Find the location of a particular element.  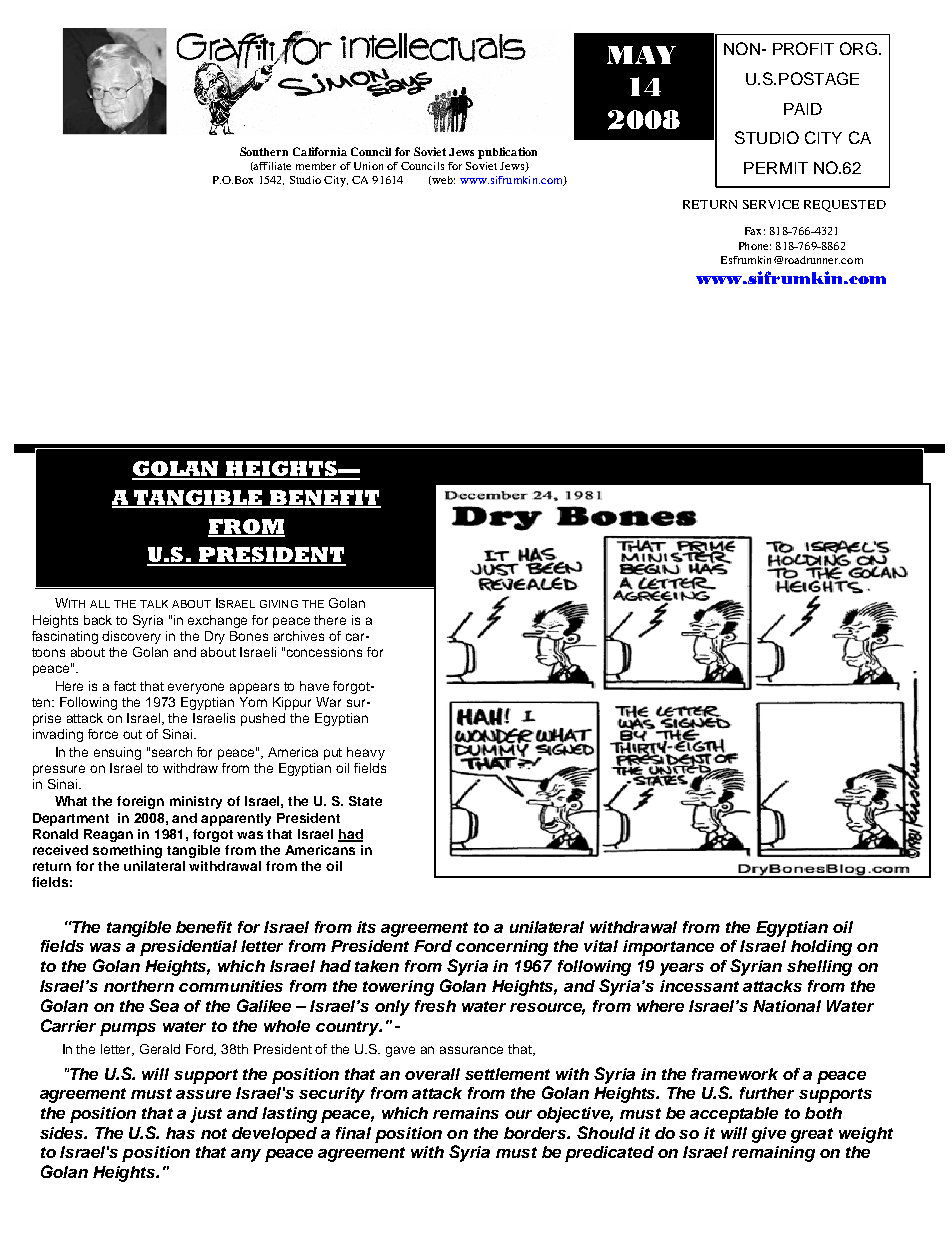

remains is located at coordinates (466, 1113).
